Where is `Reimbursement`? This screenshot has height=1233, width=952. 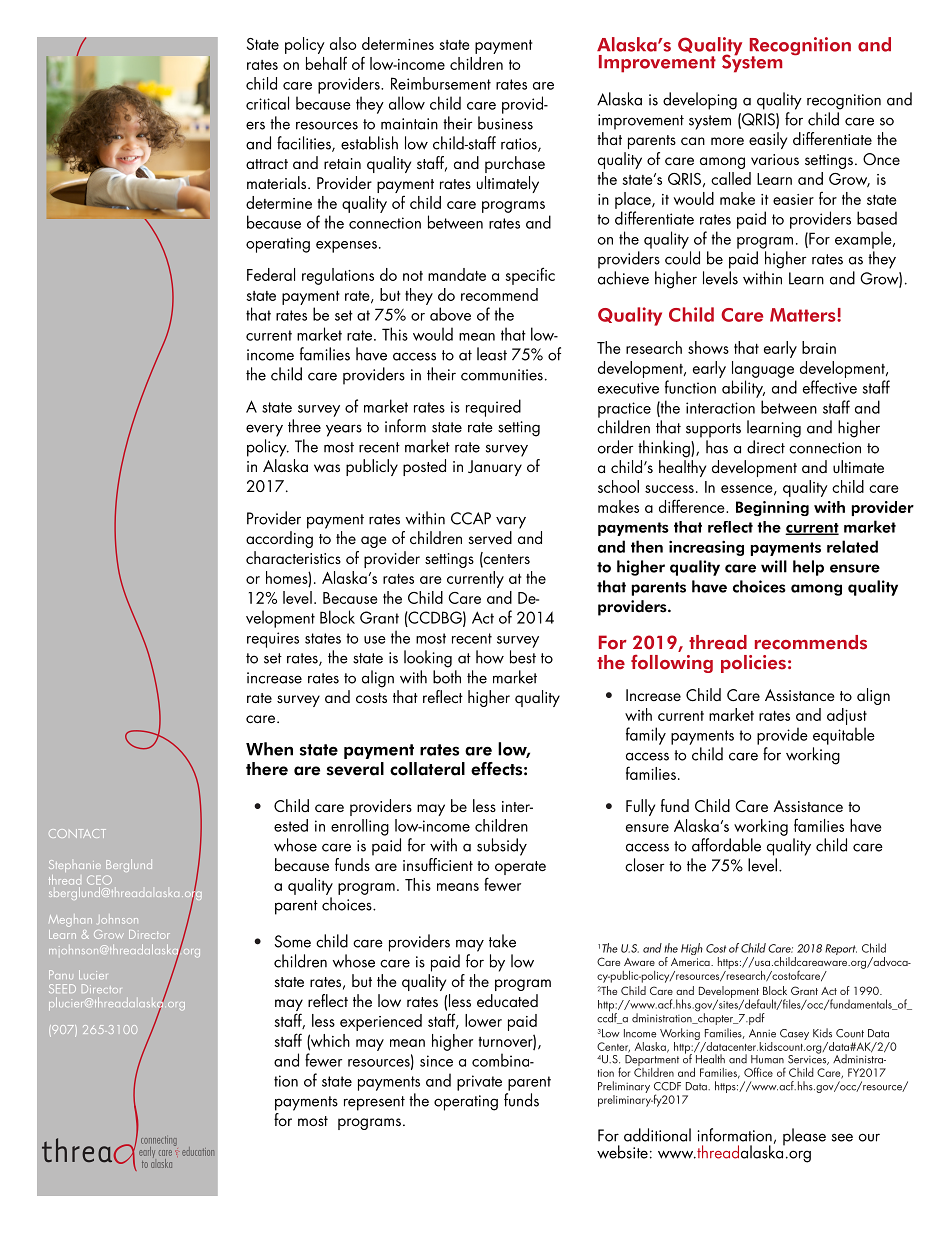 Reimbursement is located at coordinates (441, 83).
